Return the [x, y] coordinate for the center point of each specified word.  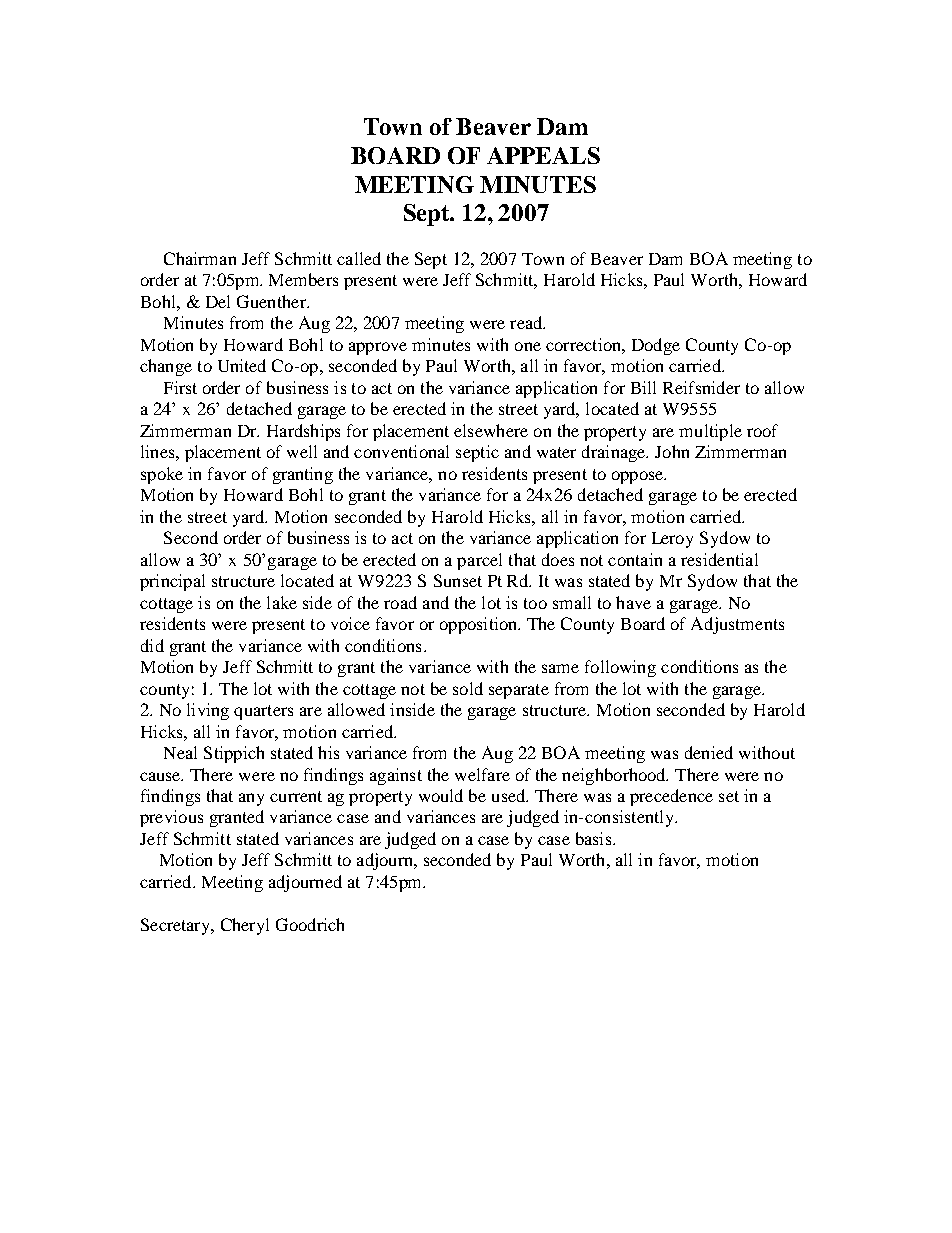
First [180, 387]
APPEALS [543, 155]
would [441, 795]
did [152, 645]
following [620, 668]
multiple [710, 432]
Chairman [200, 258]
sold [468, 688]
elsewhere [491, 430]
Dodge [656, 346]
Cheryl [245, 926]
